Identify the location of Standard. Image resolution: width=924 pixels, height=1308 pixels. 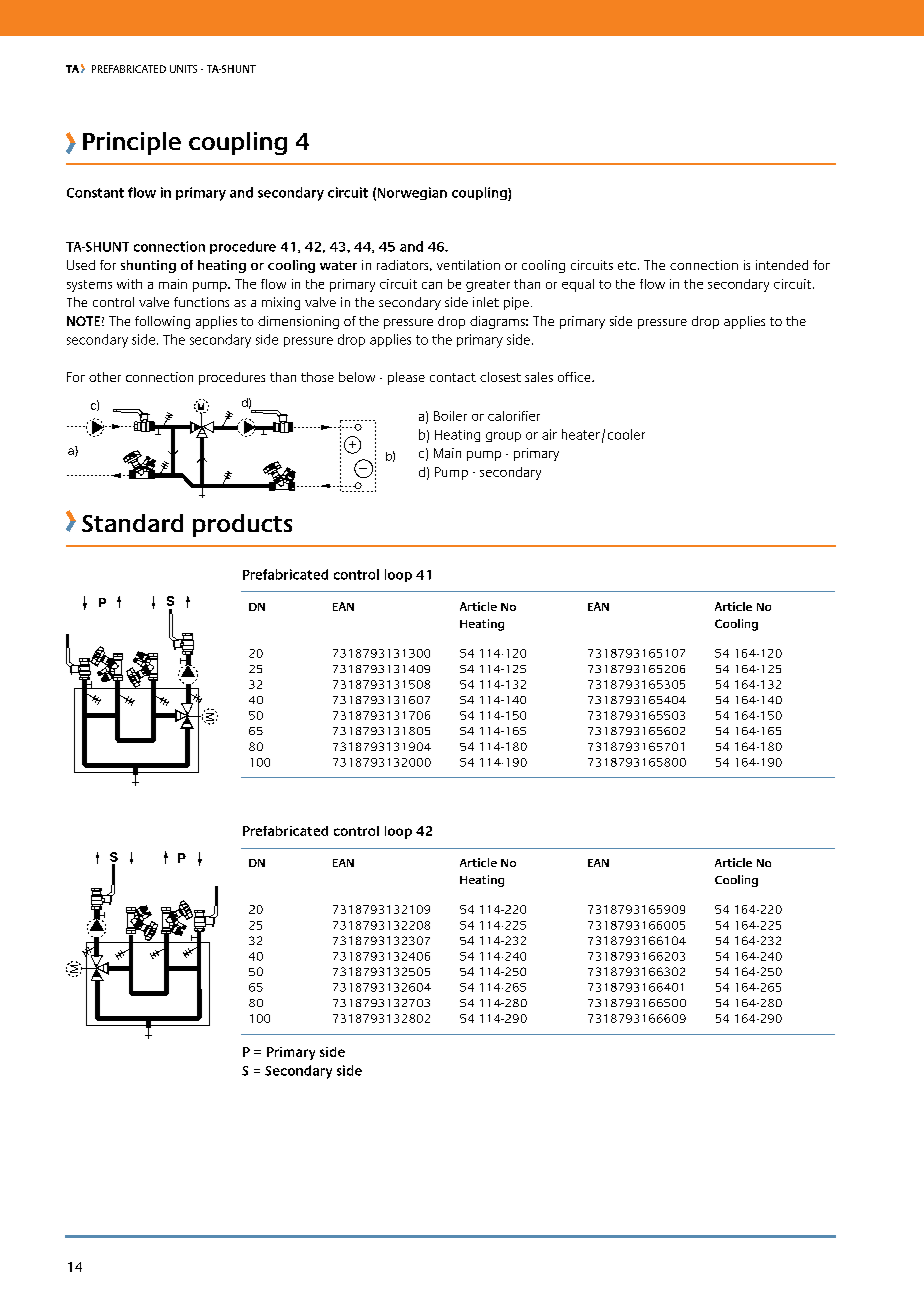
(132, 523).
